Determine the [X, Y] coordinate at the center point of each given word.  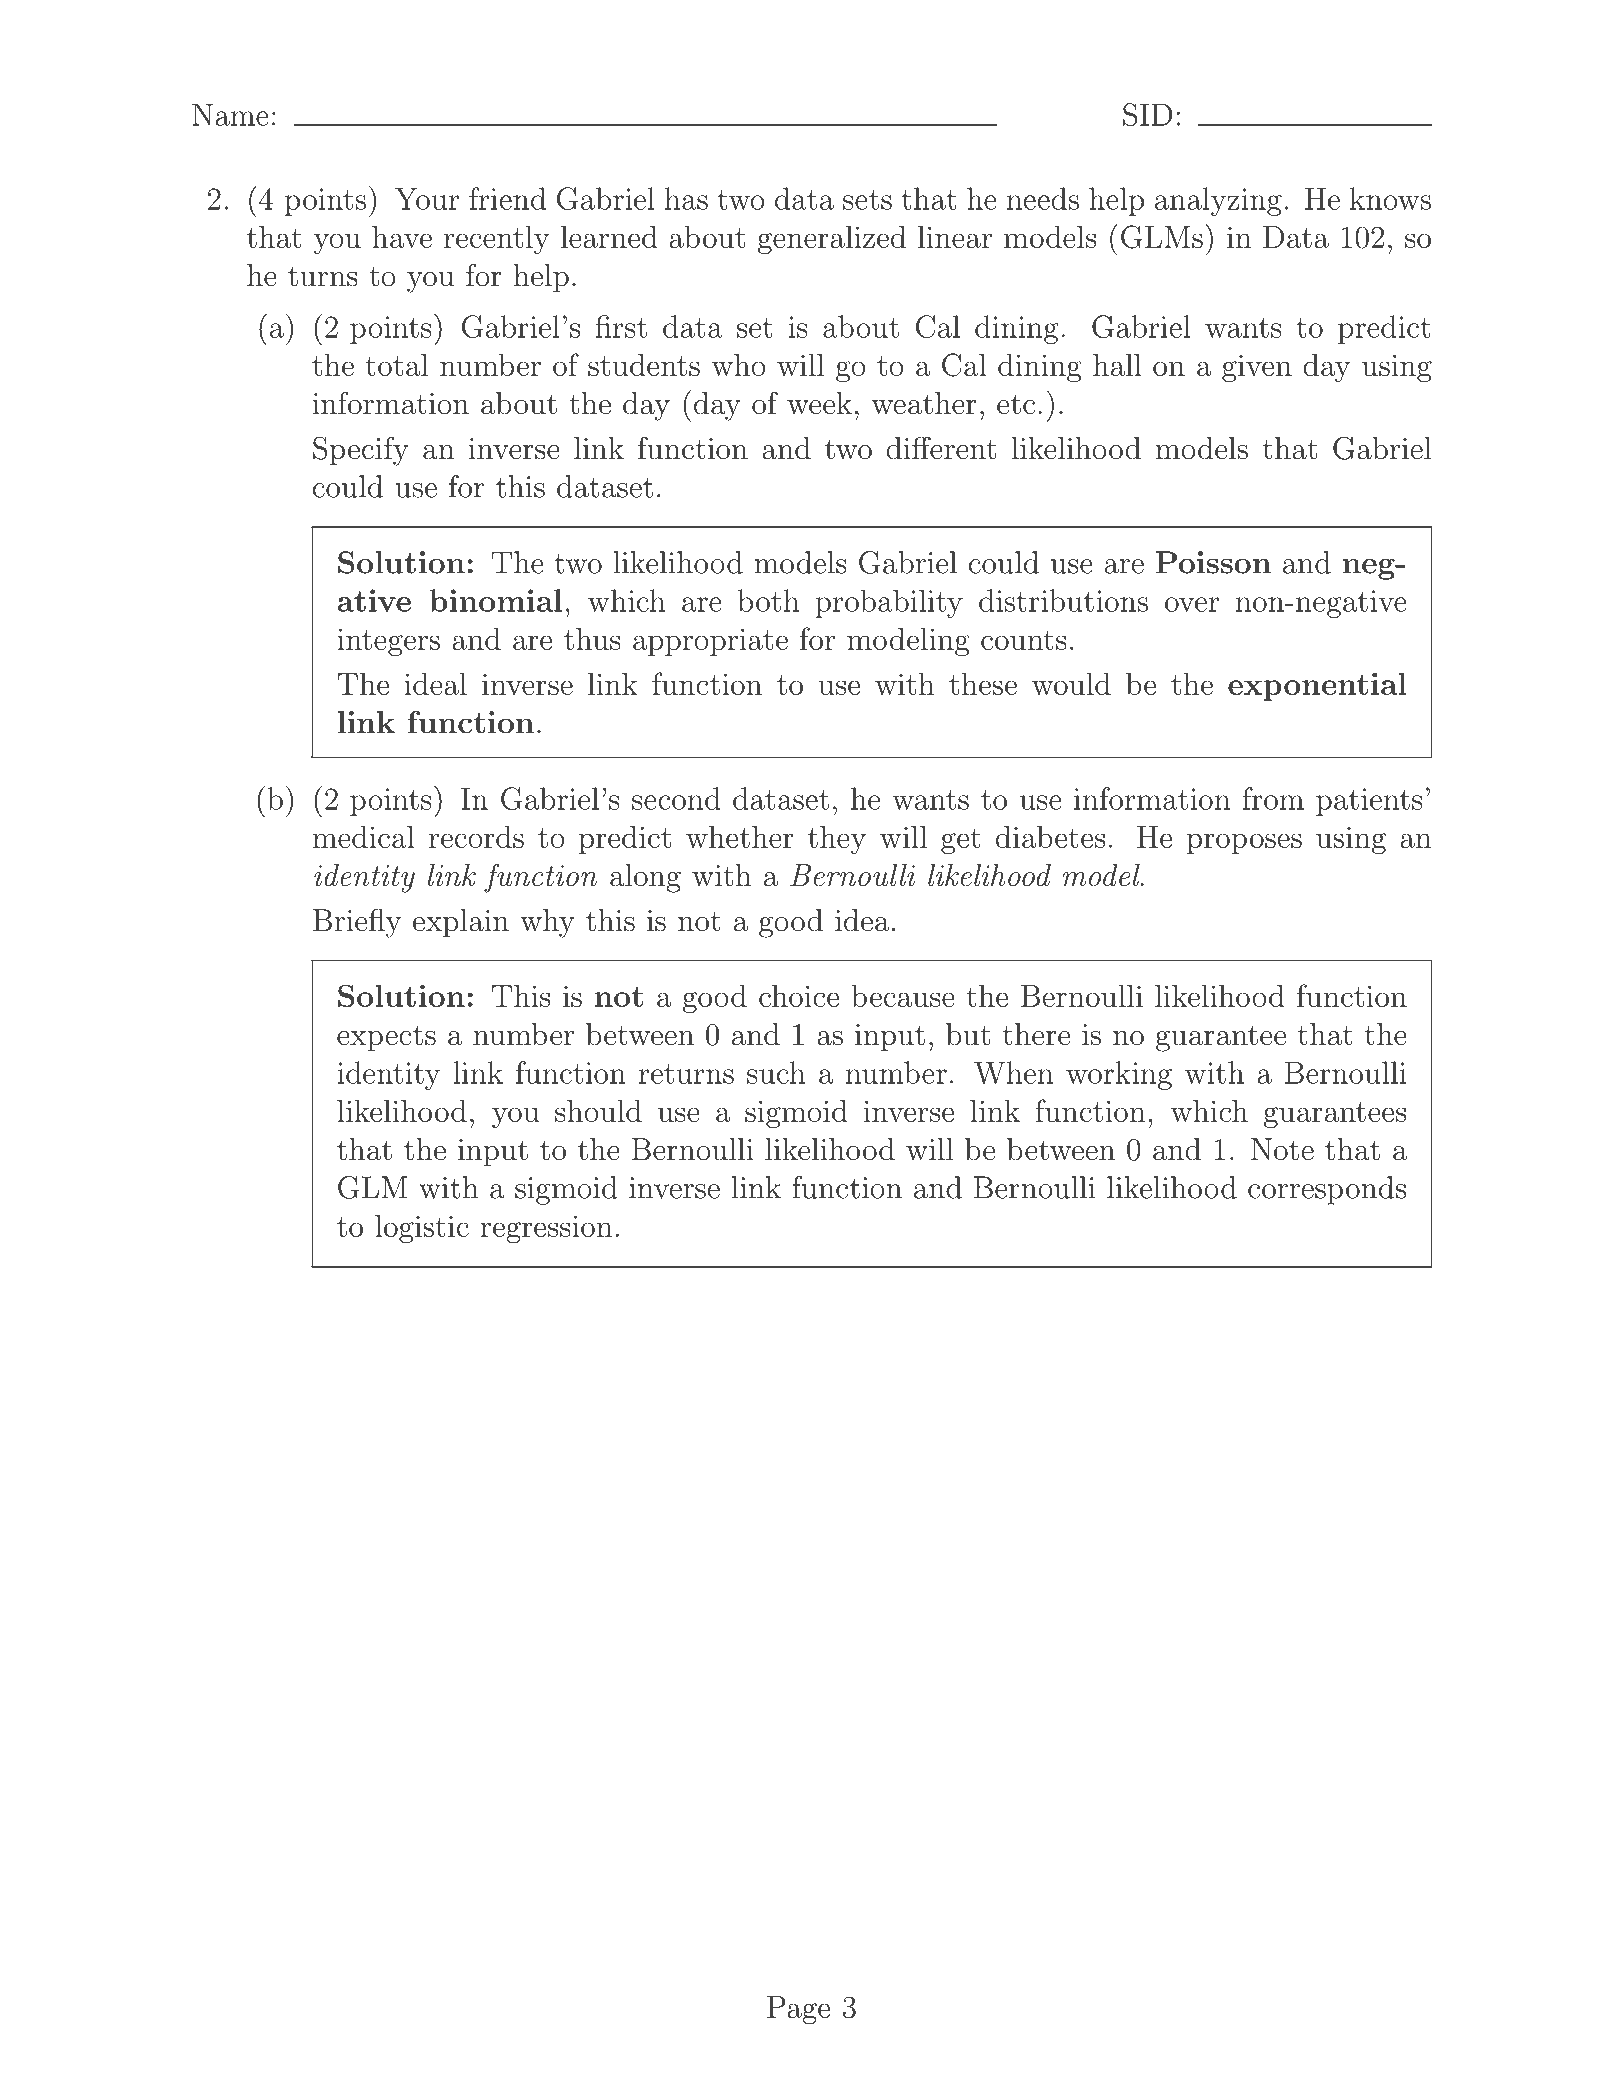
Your [427, 199]
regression [546, 1229]
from [1273, 798]
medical [363, 836]
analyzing [1218, 201]
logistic [422, 1229]
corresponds [1327, 1190]
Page [798, 2010]
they [837, 840]
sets [867, 200]
